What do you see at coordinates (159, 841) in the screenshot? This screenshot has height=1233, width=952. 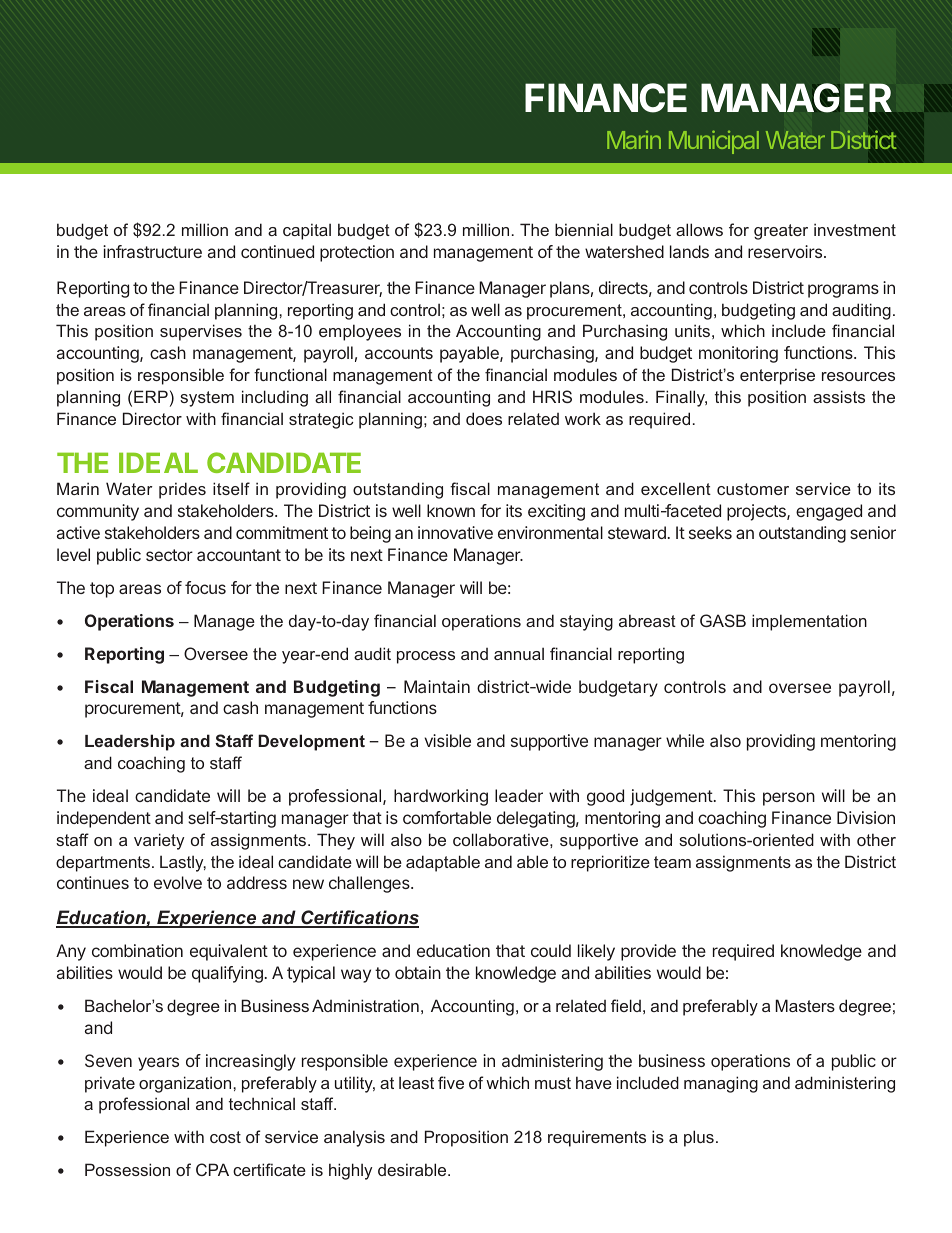 I see `variety` at bounding box center [159, 841].
